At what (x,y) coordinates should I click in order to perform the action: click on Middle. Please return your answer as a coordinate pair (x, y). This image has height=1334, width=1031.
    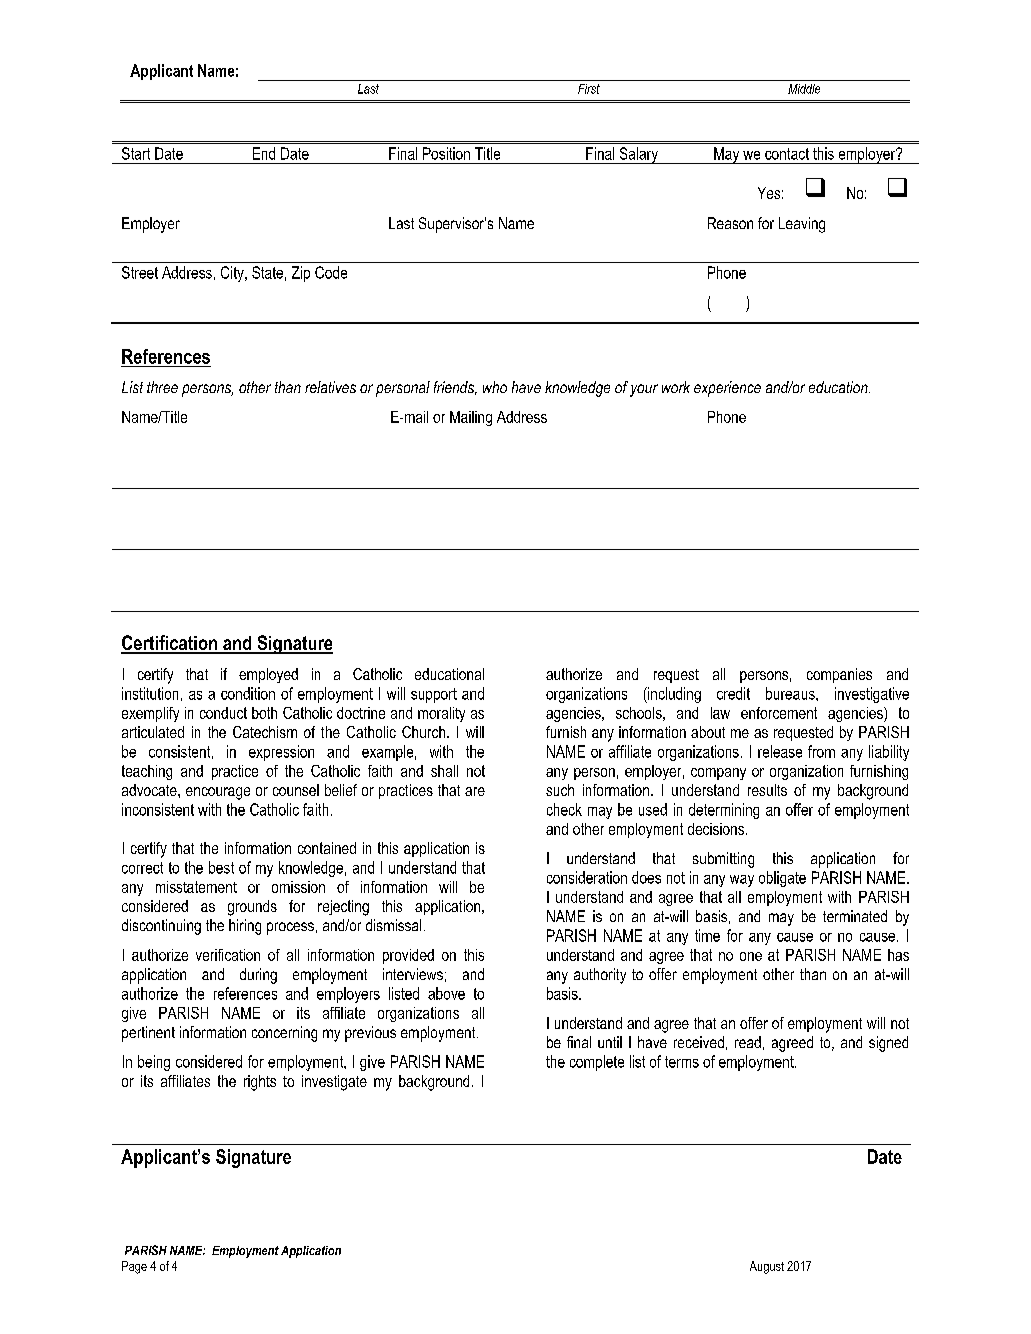
    Looking at the image, I should click on (804, 89).
